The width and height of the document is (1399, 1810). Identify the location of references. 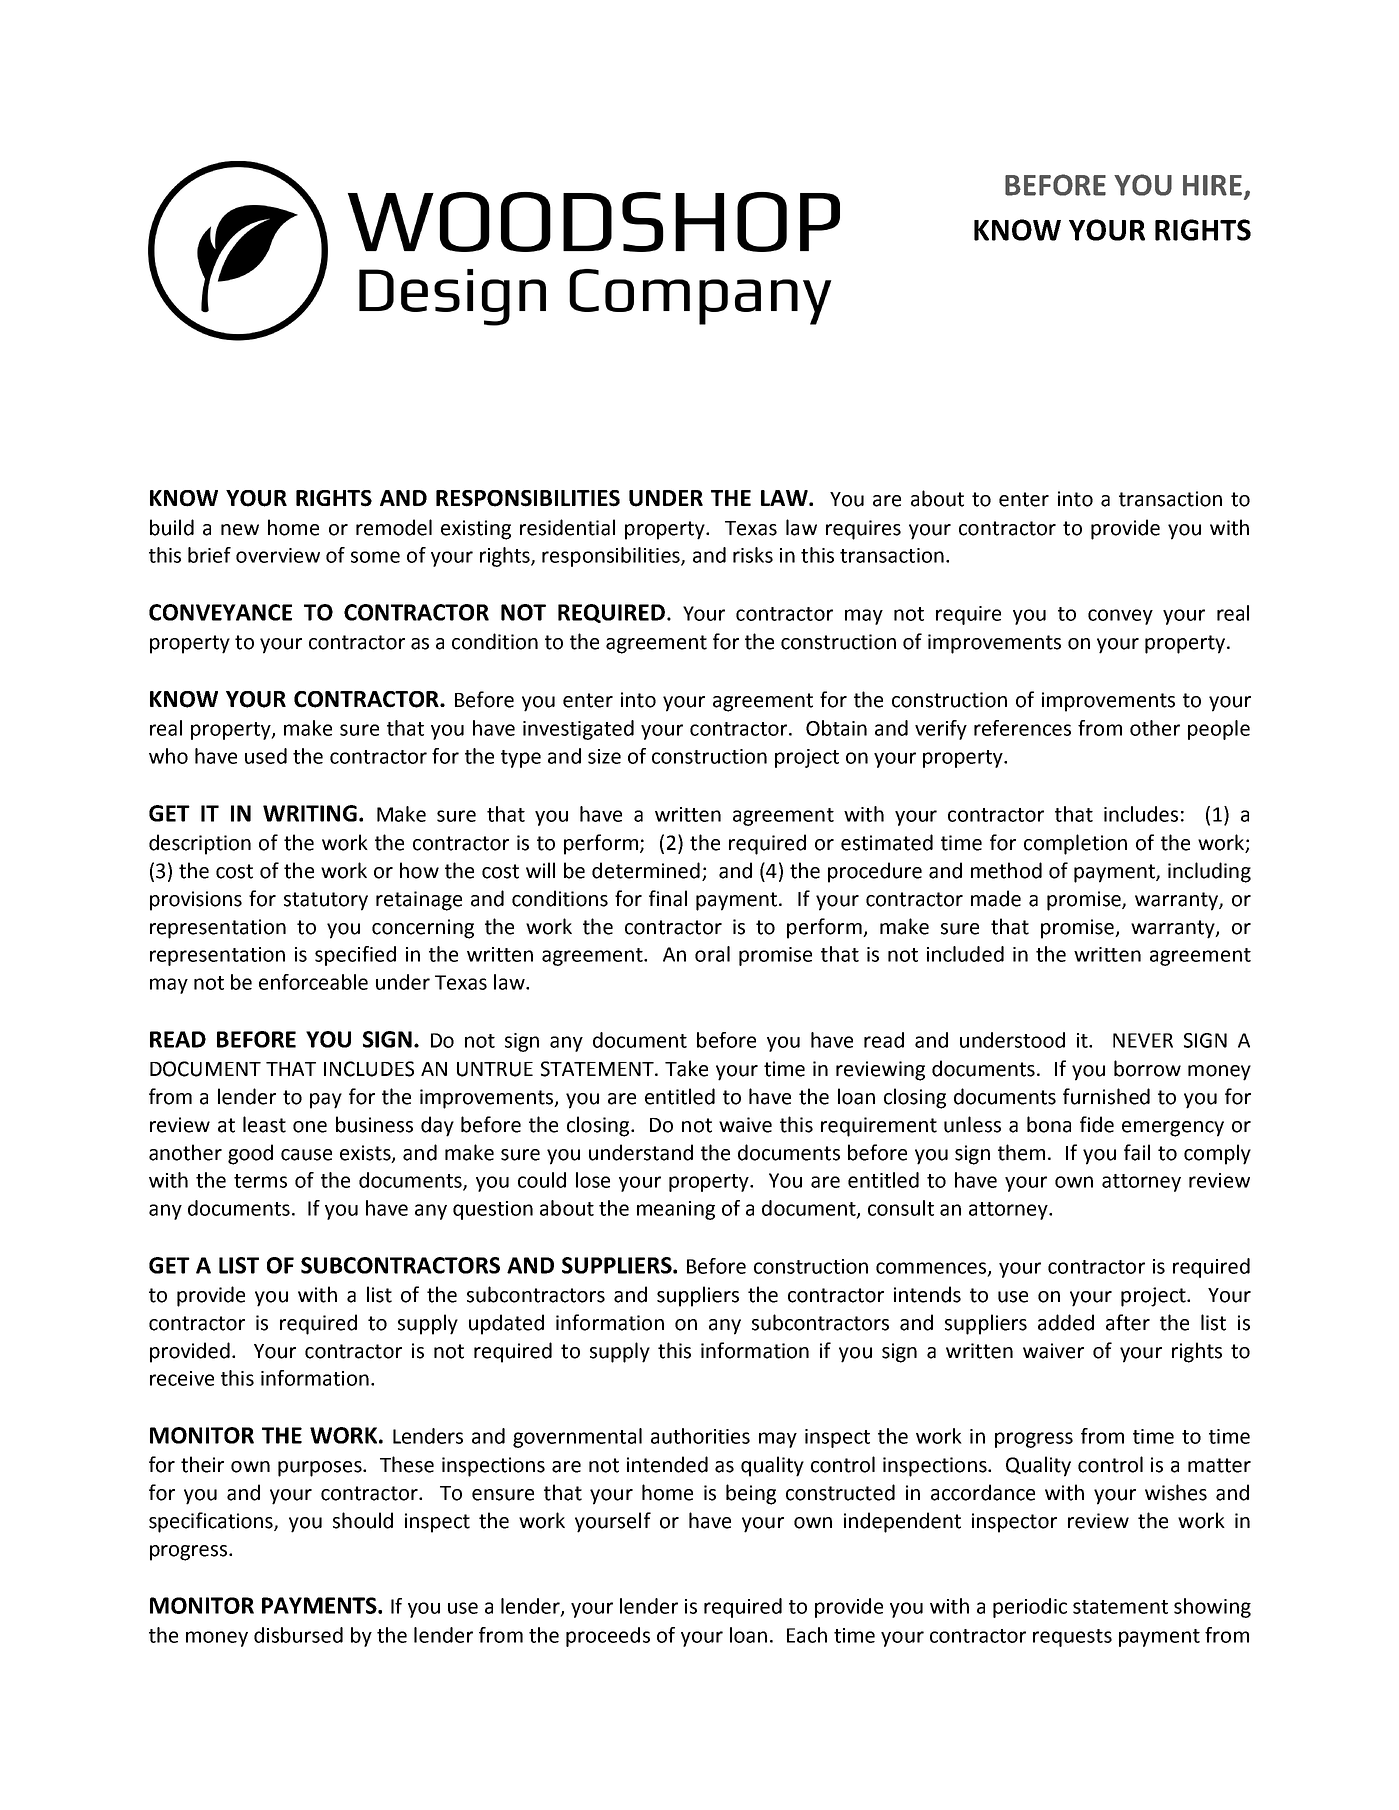
(1022, 728).
